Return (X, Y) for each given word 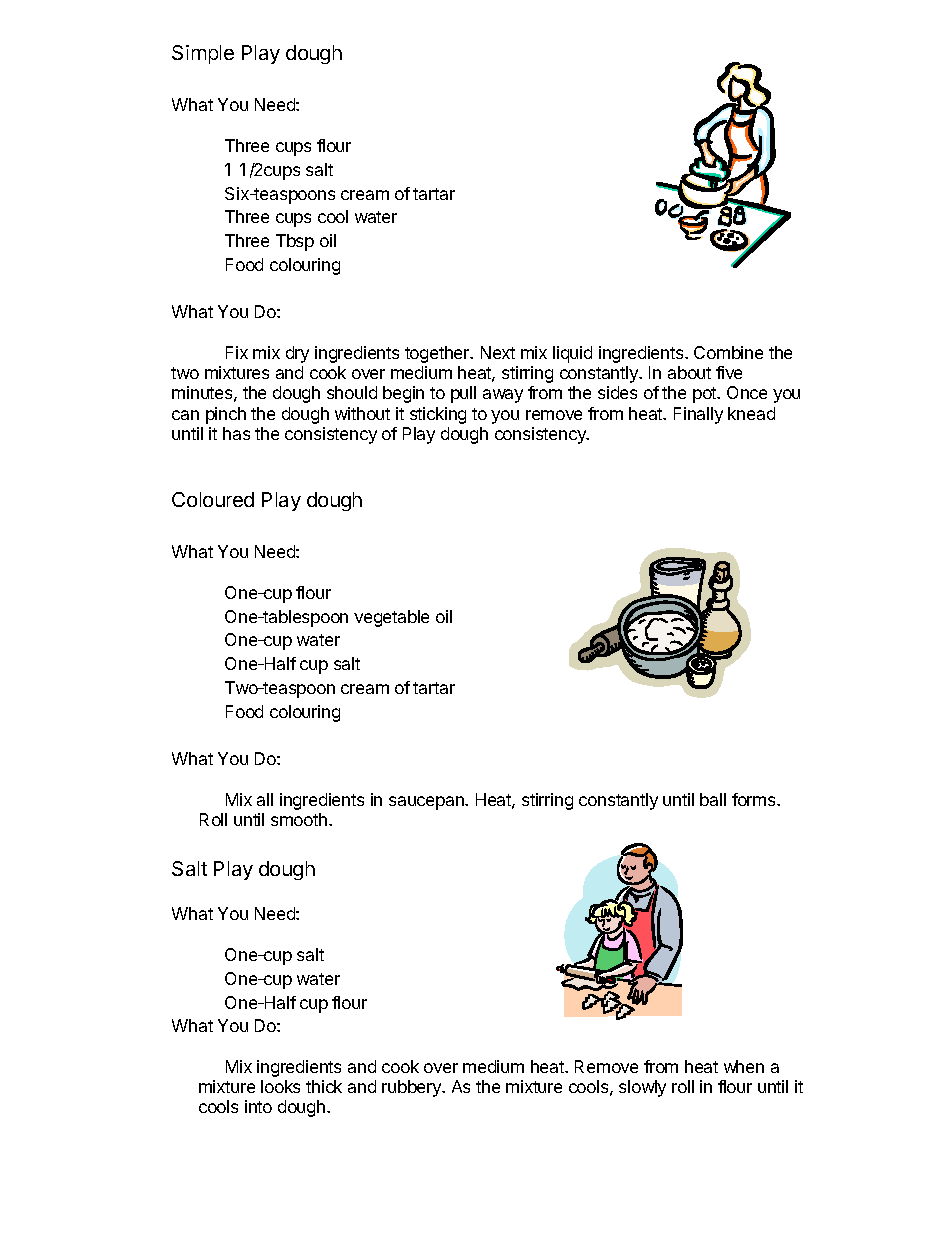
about (689, 372)
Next (498, 352)
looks (280, 1086)
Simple (203, 54)
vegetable (391, 618)
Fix (237, 352)
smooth (299, 819)
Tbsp (295, 242)
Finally (698, 415)
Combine (728, 352)
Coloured (213, 499)
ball (713, 799)
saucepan (427, 803)
